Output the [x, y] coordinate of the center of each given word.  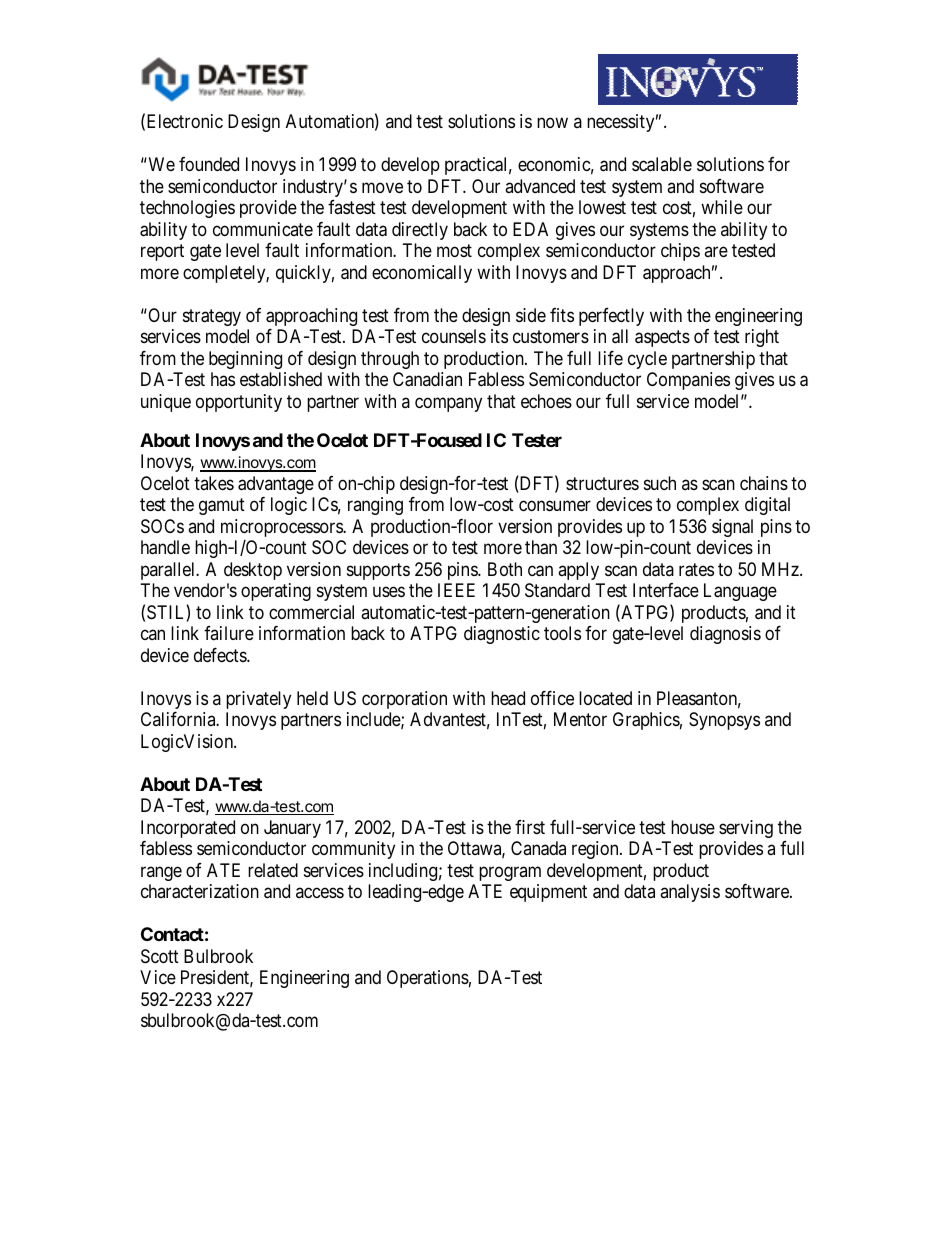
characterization [200, 891]
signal [732, 528]
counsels [454, 336]
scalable [662, 164]
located [605, 698]
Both [505, 569]
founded [209, 164]
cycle [647, 360]
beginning [245, 360]
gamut [222, 507]
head [508, 698]
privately [258, 700]
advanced [540, 186]
